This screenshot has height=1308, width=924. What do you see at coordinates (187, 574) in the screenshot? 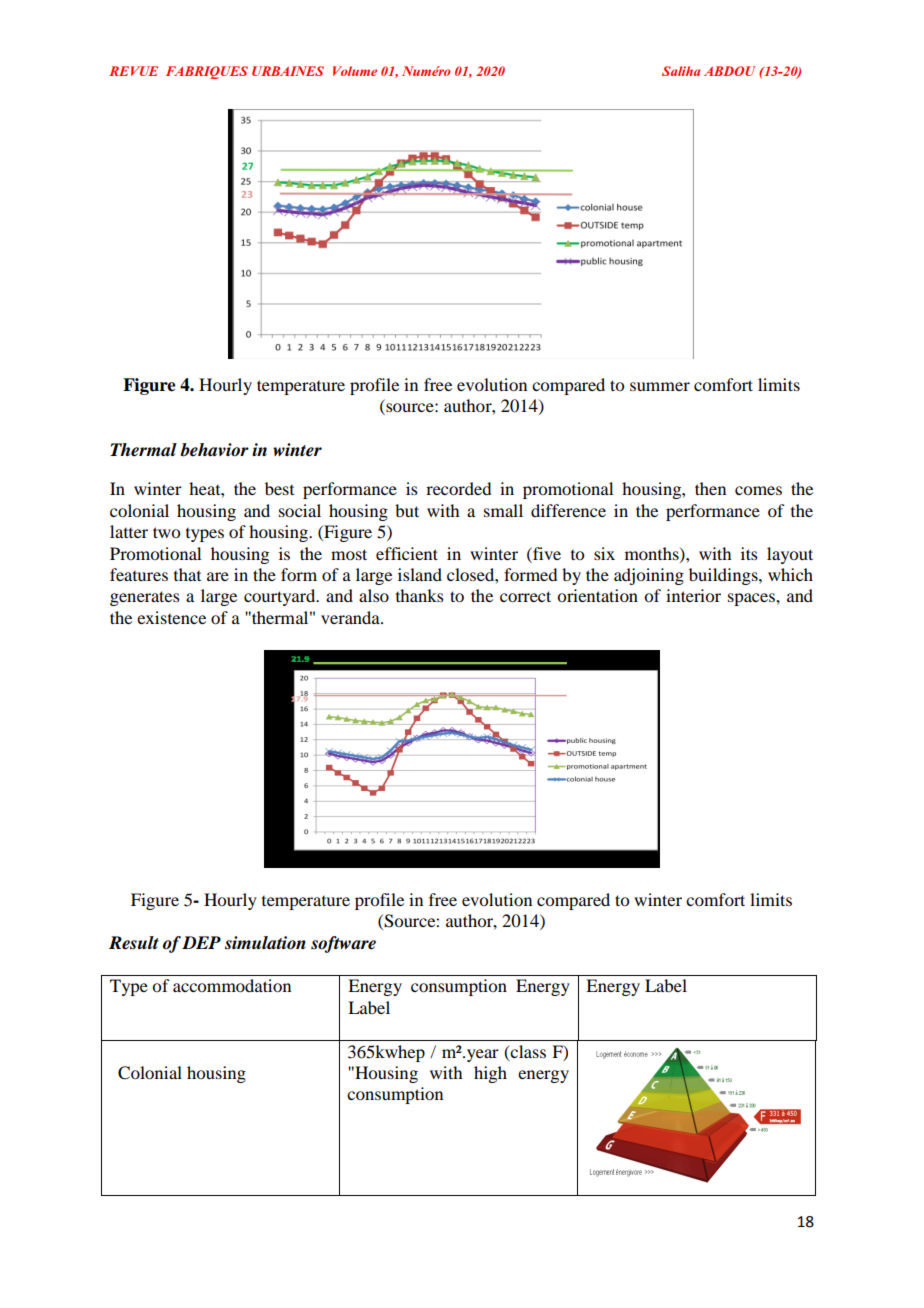
I see `that` at bounding box center [187, 574].
